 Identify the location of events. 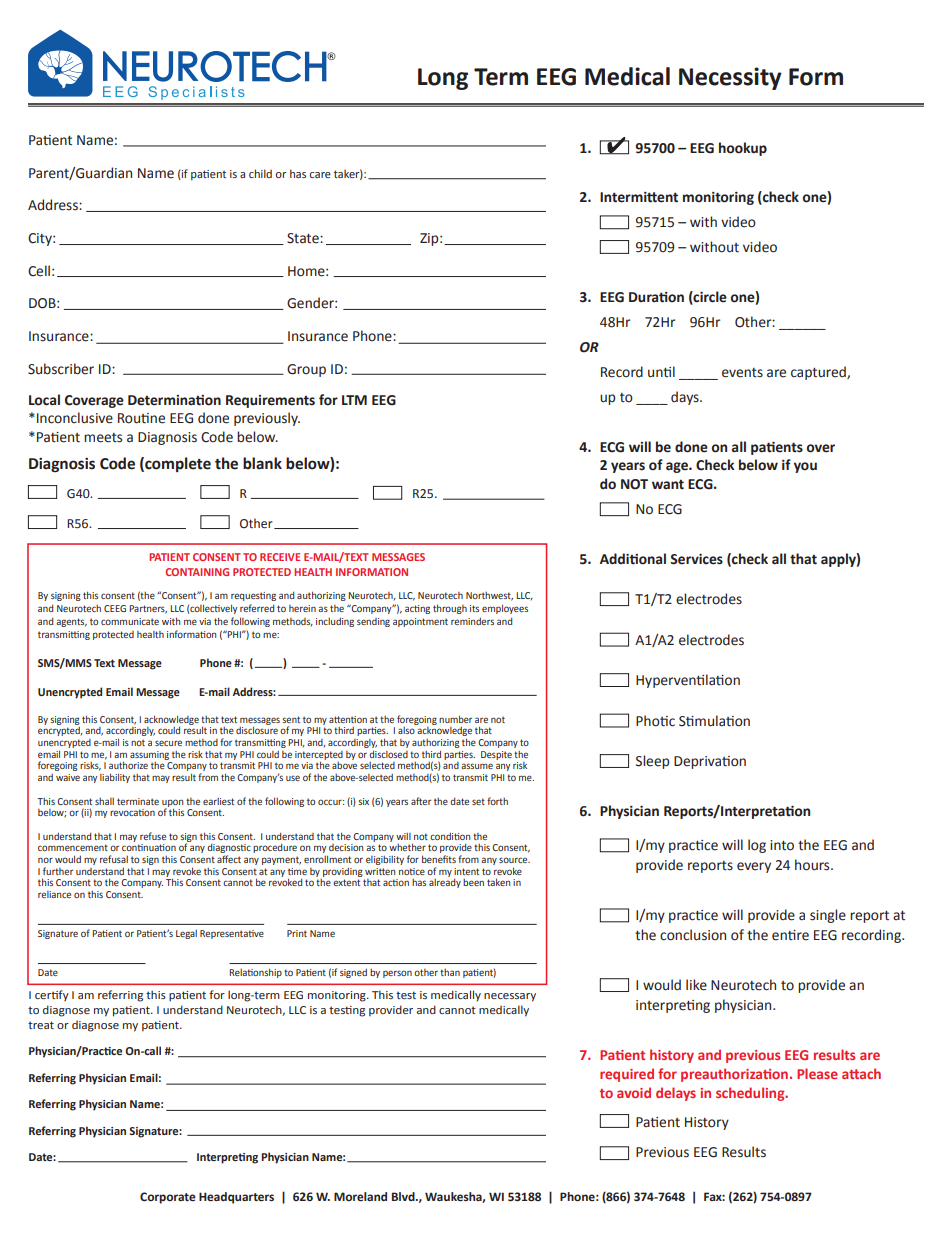
(742, 373).
